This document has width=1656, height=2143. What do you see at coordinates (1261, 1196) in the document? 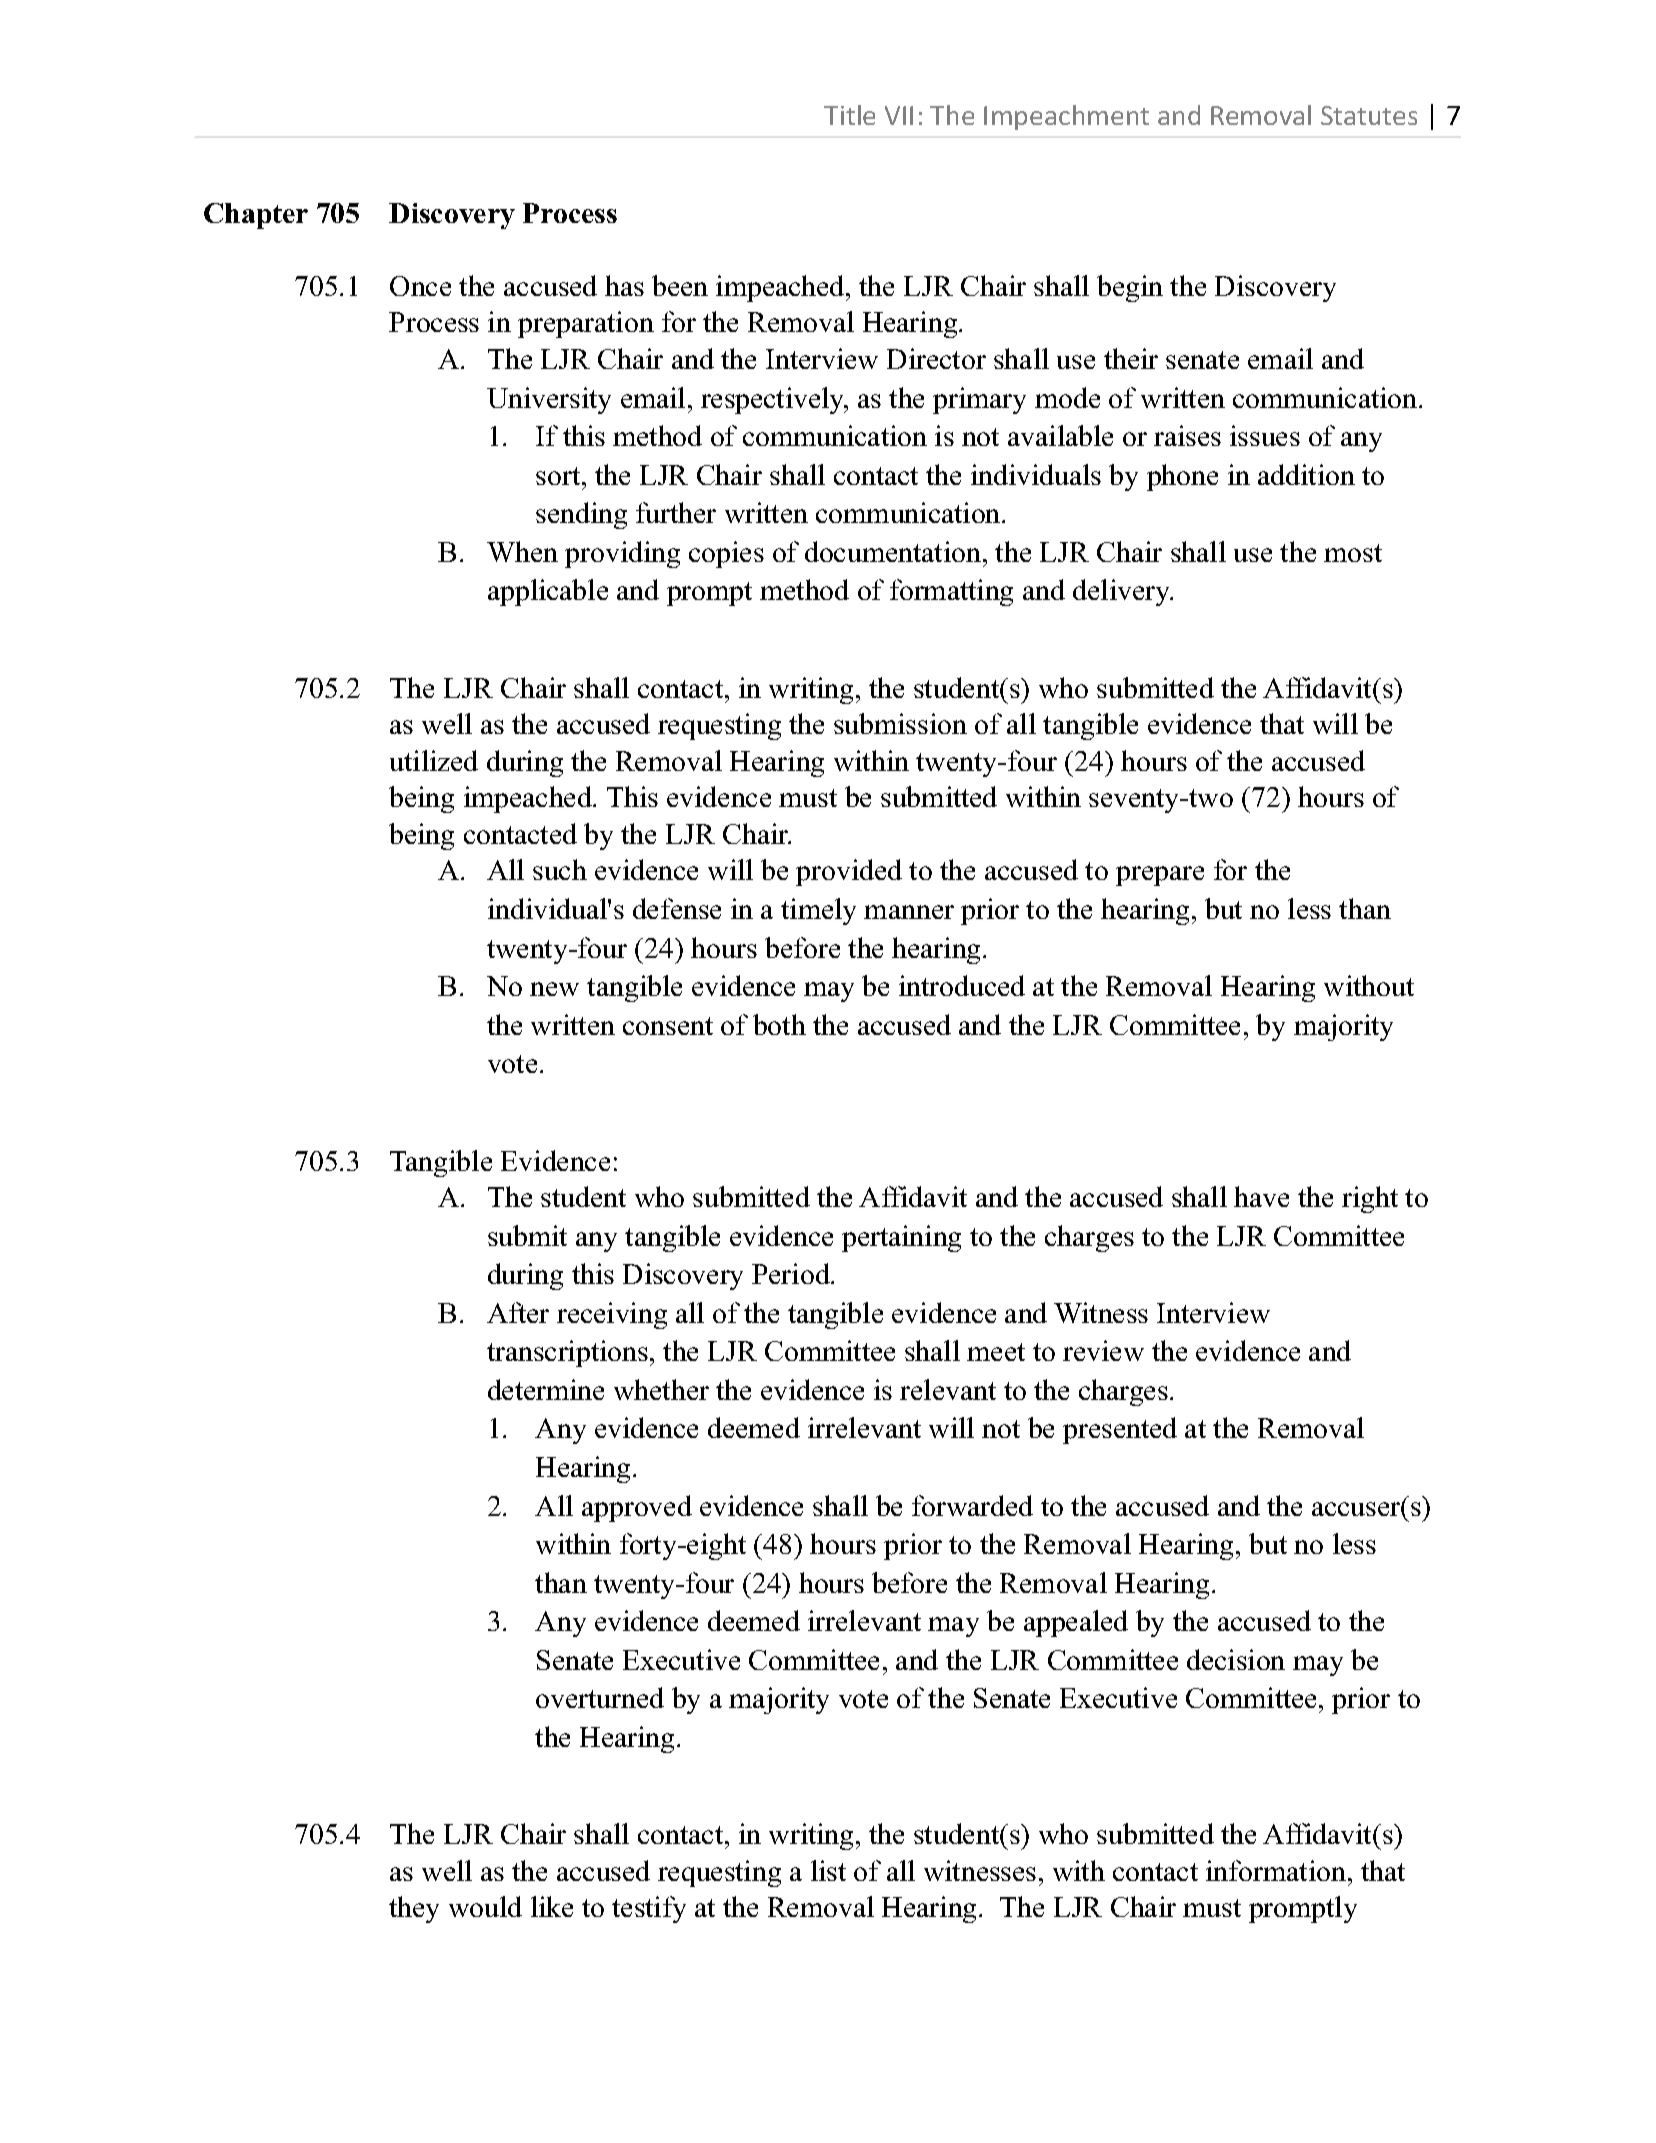
I see `have` at bounding box center [1261, 1196].
